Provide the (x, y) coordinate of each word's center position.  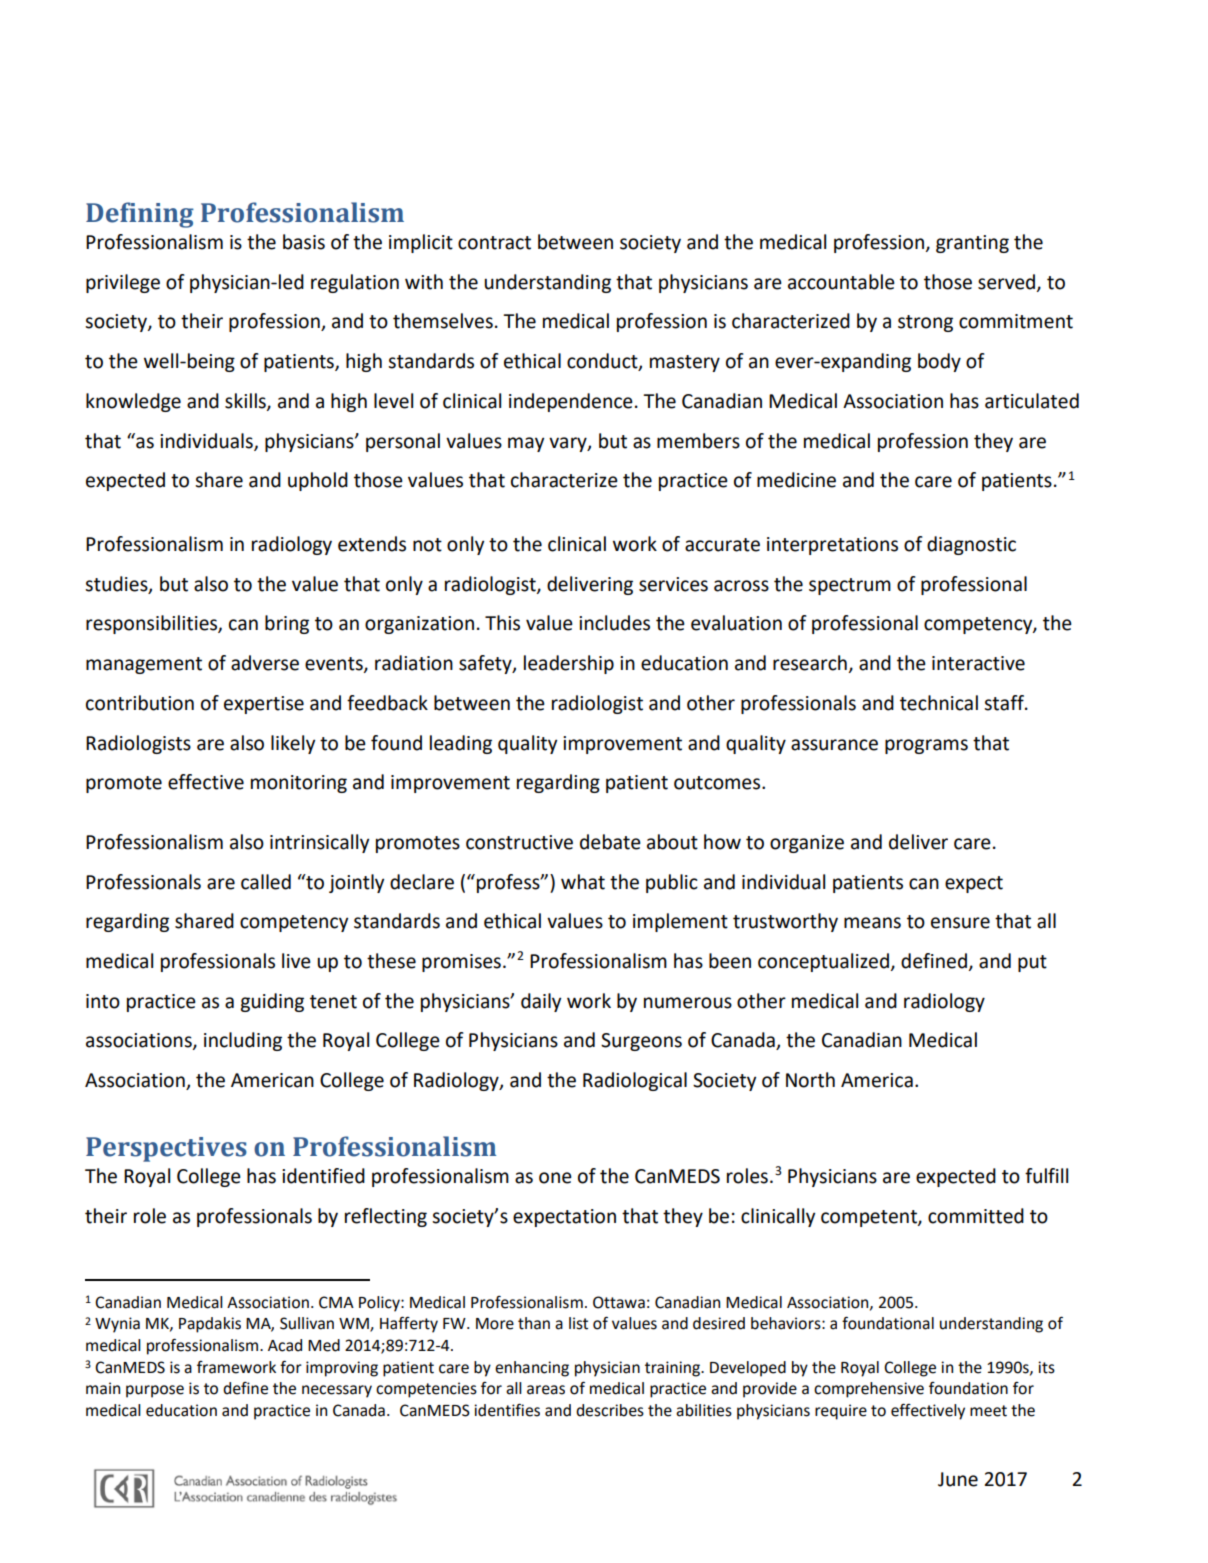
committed (976, 1216)
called (266, 882)
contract (494, 243)
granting (972, 244)
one (555, 1178)
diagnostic (971, 545)
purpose (155, 1391)
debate (610, 842)
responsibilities (152, 624)
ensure (960, 923)
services (673, 584)
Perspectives (166, 1149)
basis (304, 242)
